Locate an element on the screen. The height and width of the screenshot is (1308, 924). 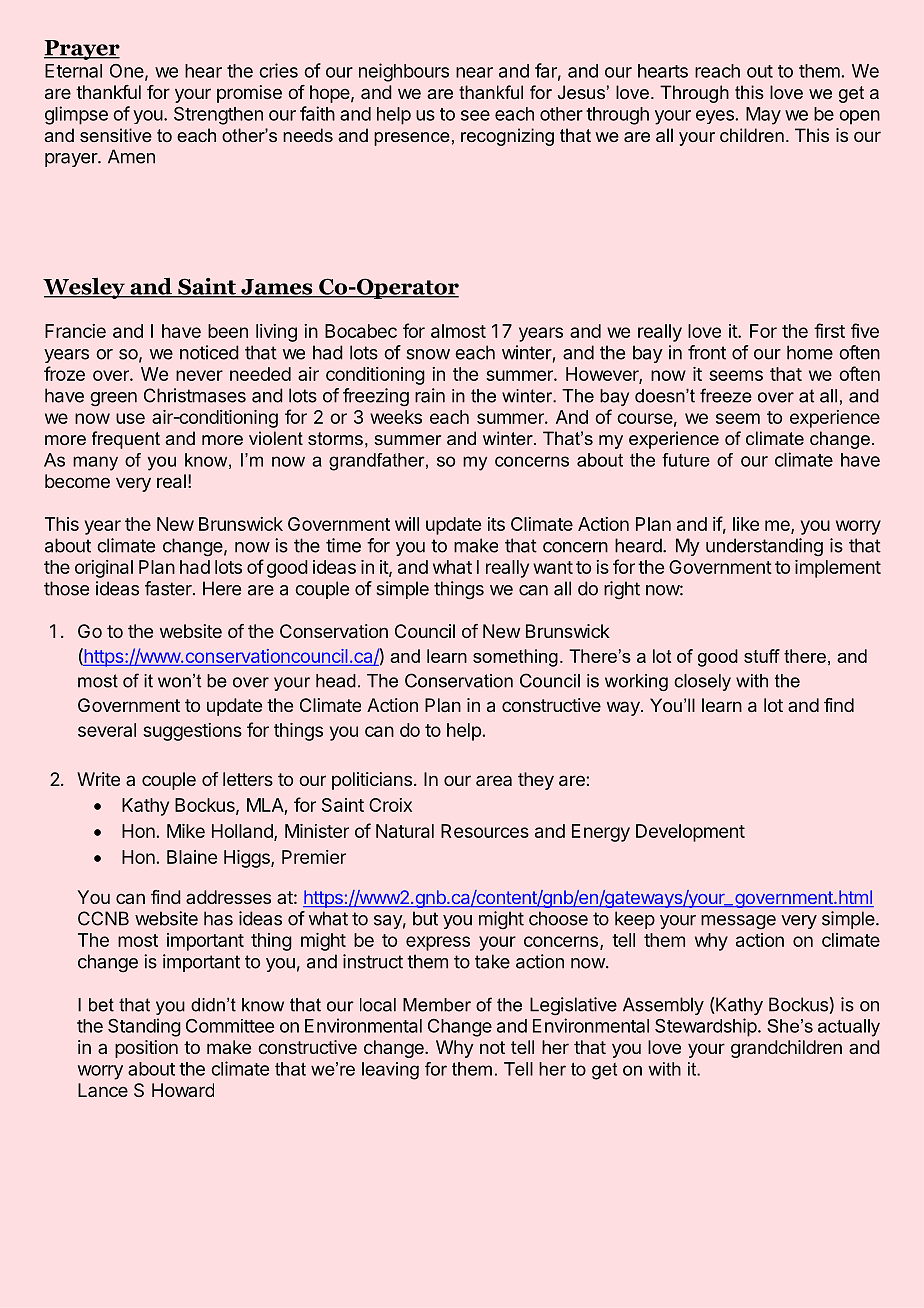
home is located at coordinates (810, 352).
